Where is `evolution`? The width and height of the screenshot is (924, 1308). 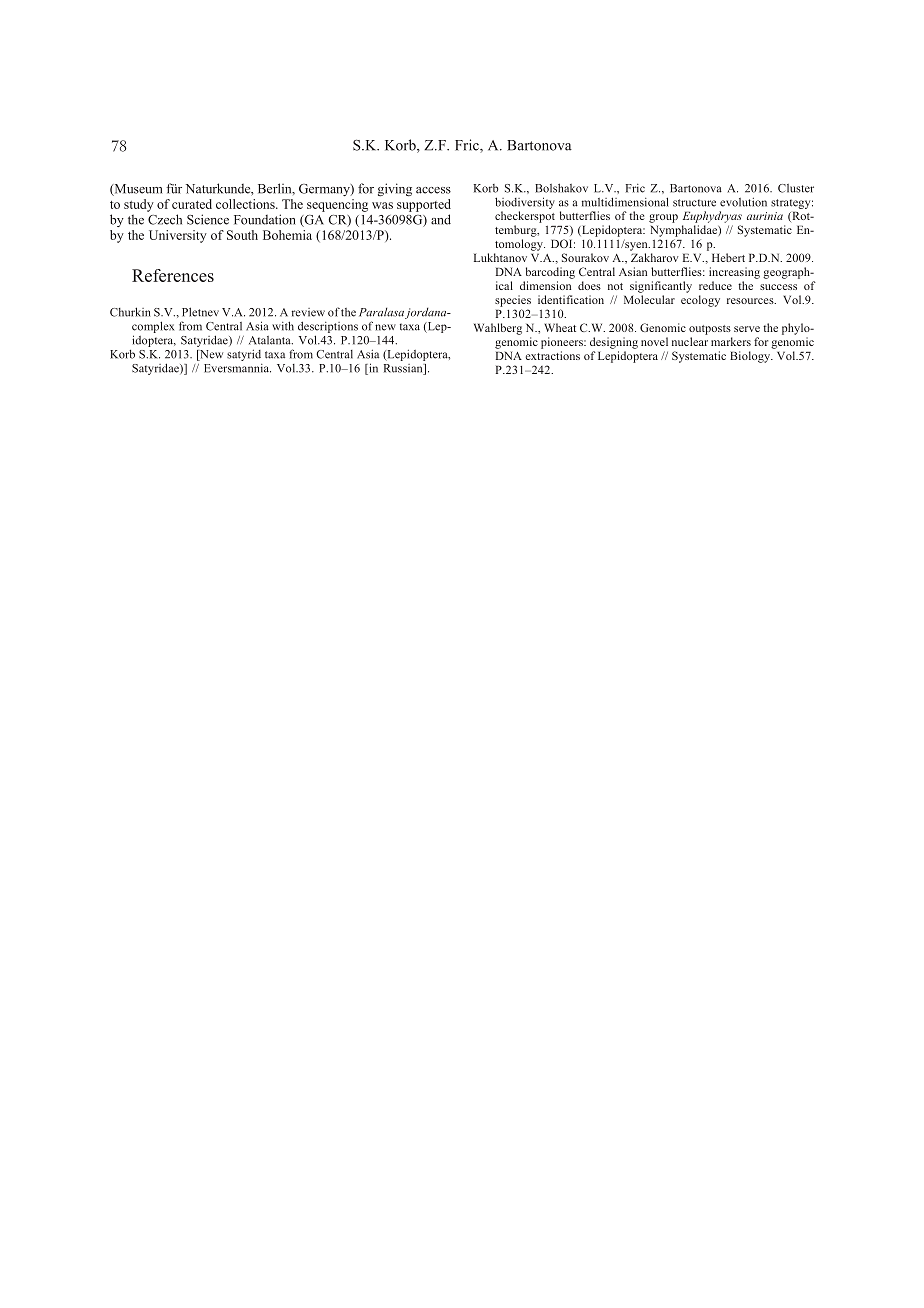 evolution is located at coordinates (743, 202).
